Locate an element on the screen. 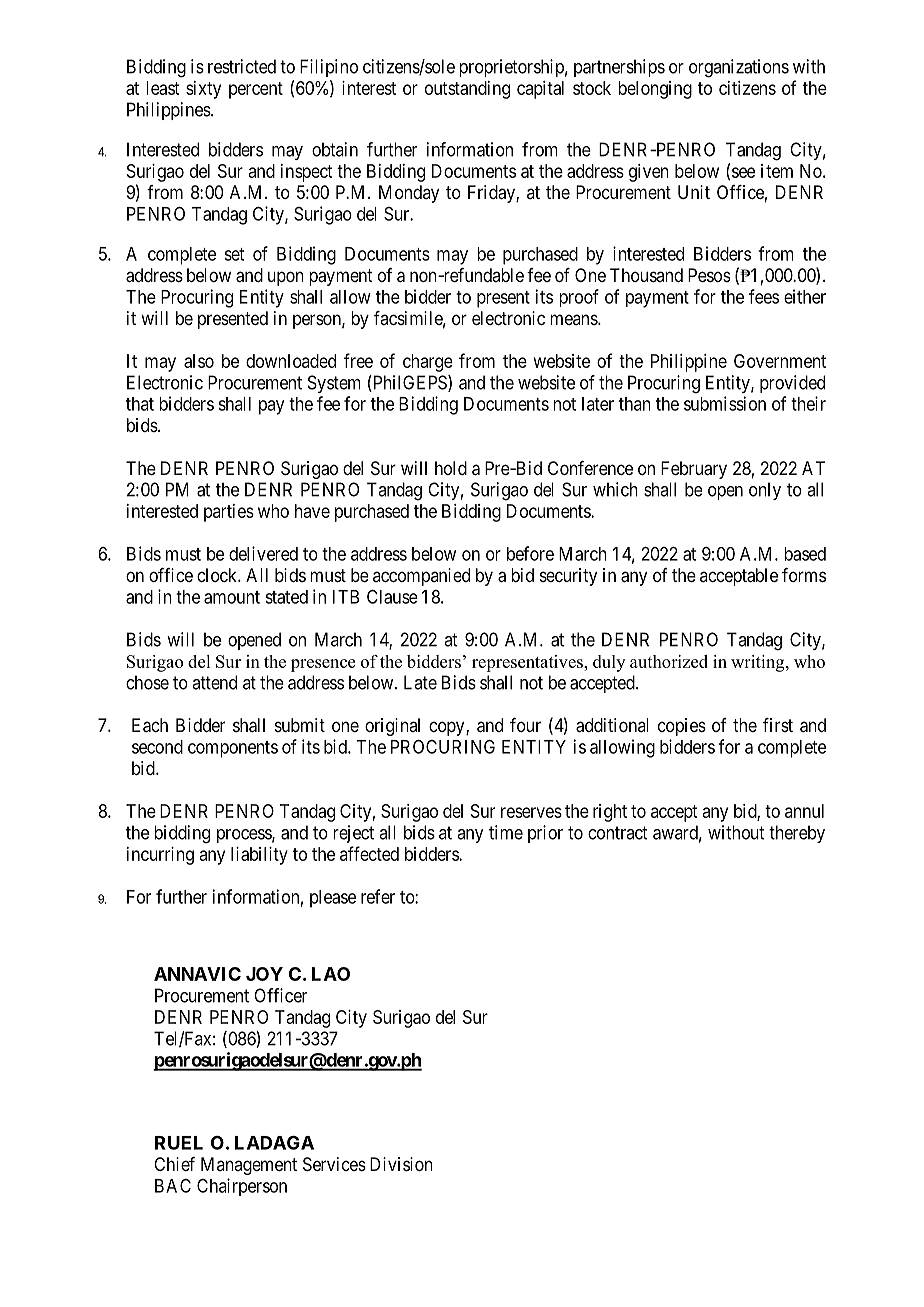  Management is located at coordinates (249, 1166).
